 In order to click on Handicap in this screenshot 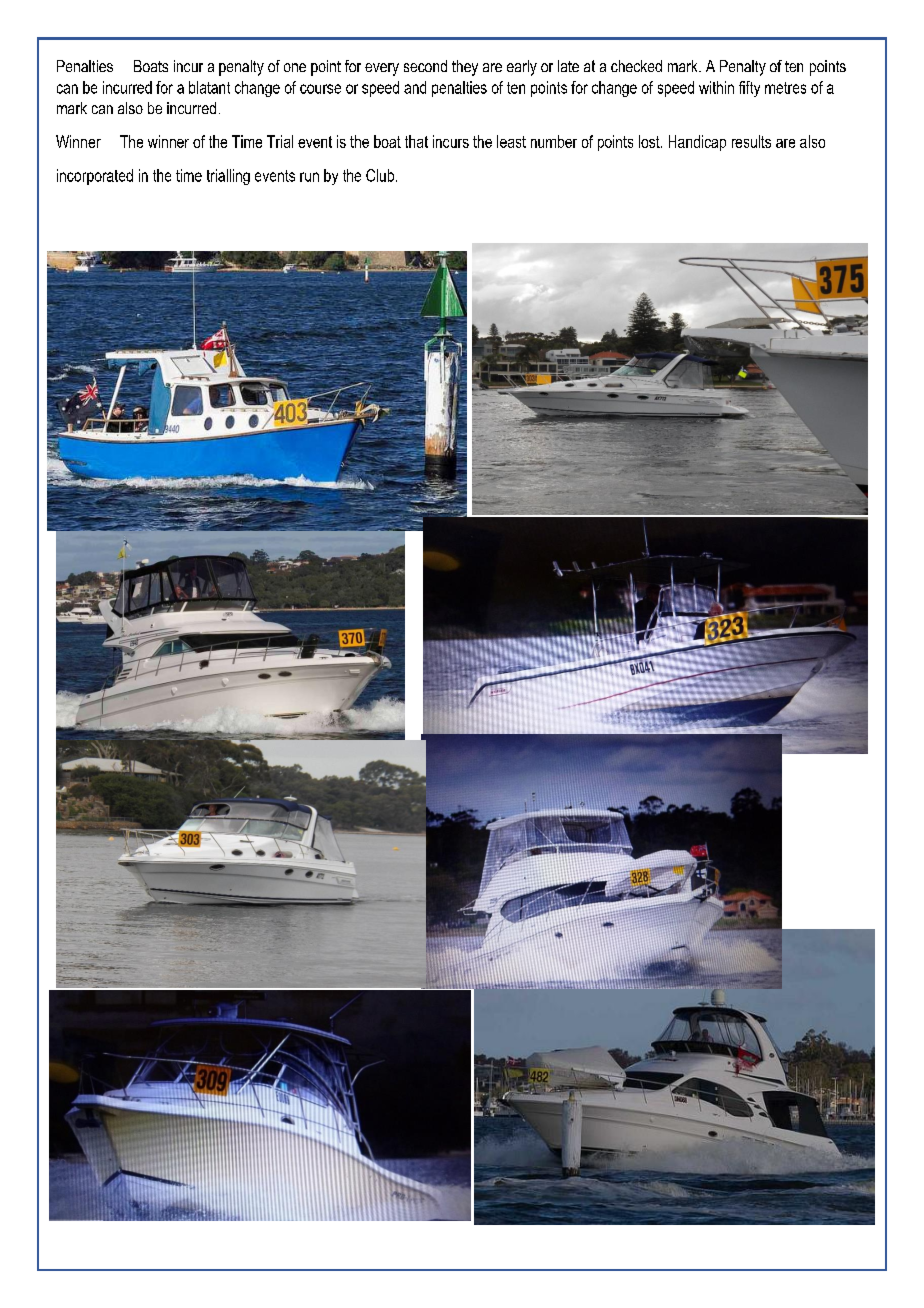, I will do `click(697, 143)`.
